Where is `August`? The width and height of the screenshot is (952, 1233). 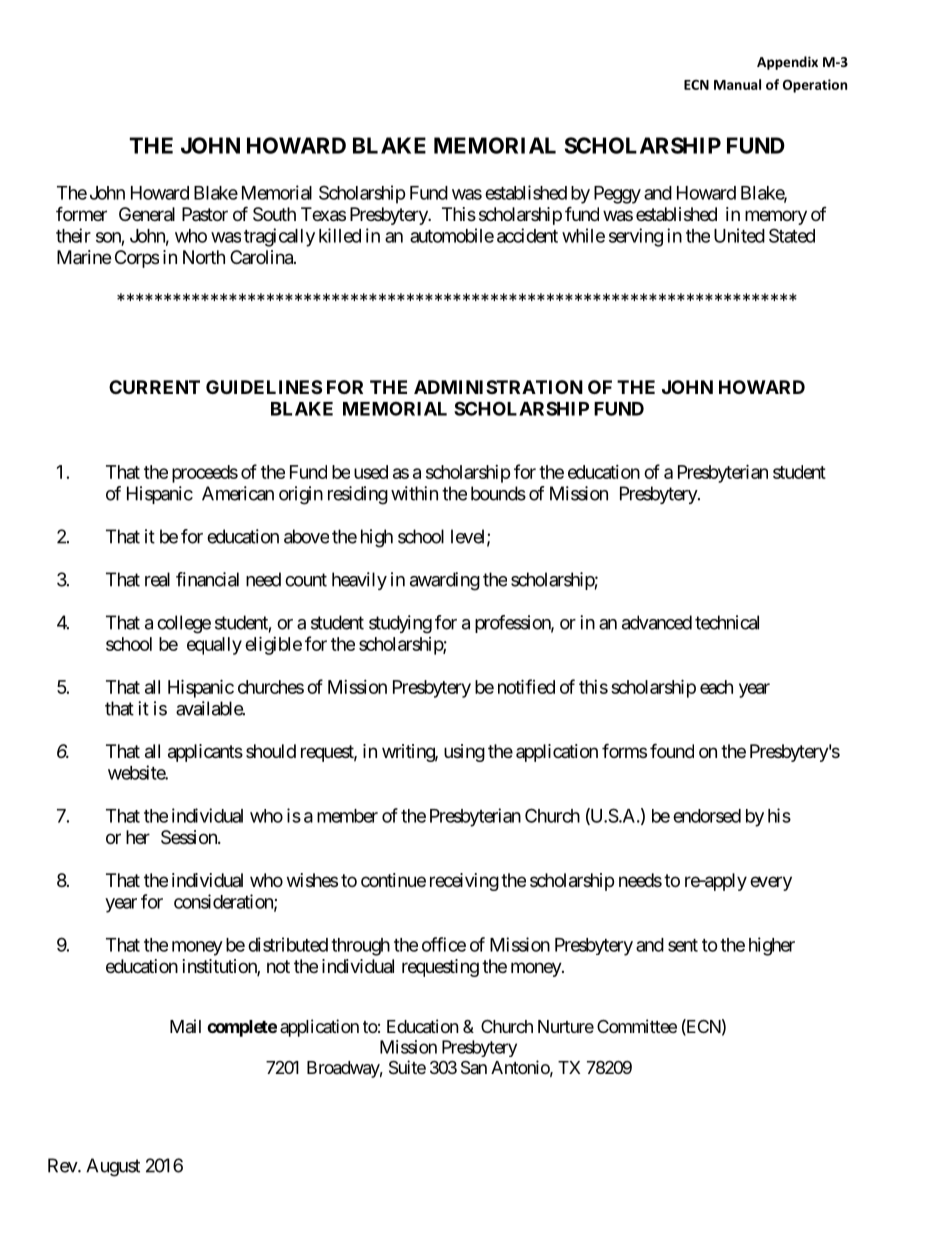 August is located at coordinates (113, 1167).
